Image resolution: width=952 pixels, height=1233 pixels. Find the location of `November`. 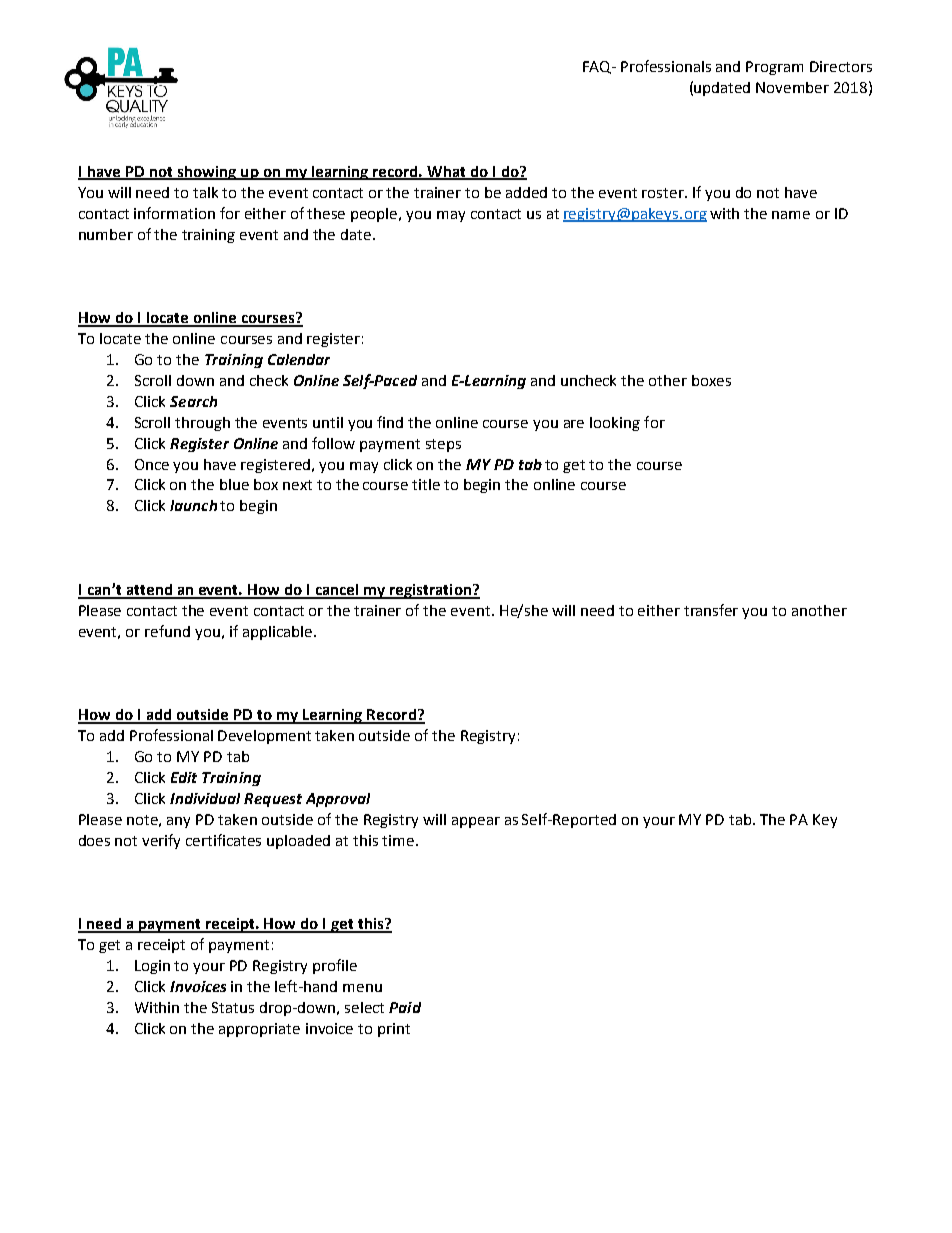

November is located at coordinates (792, 87).
